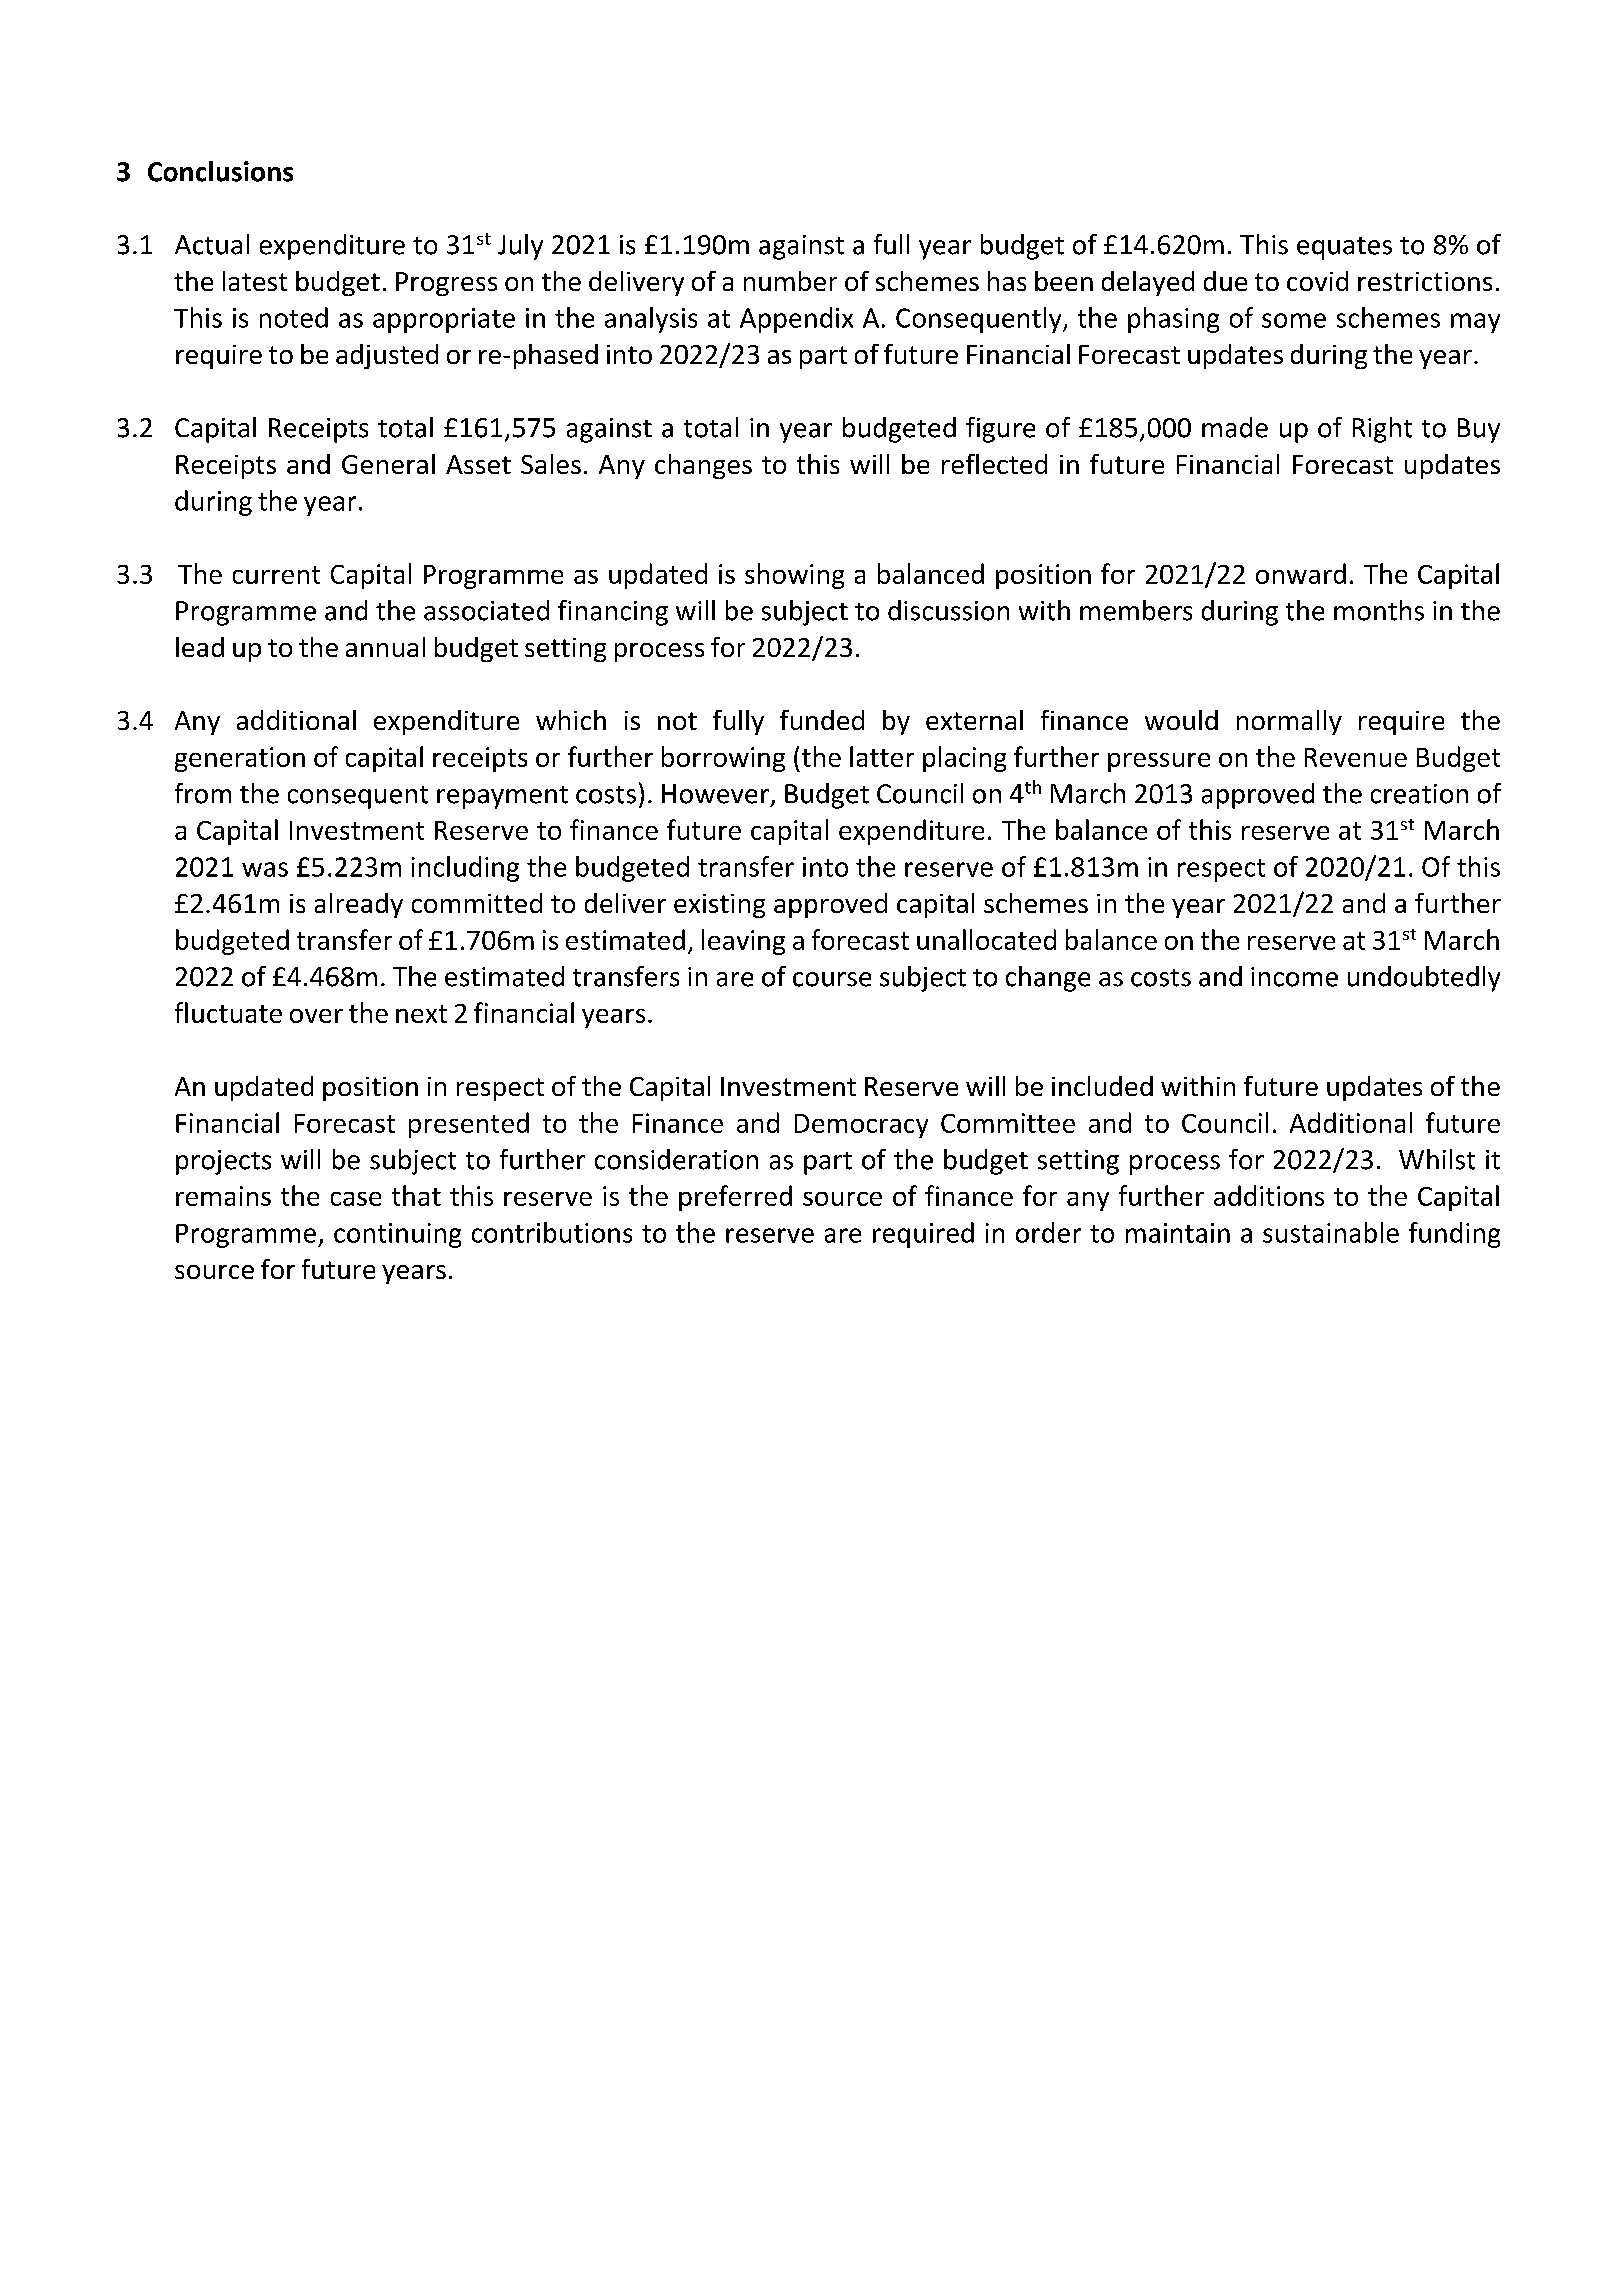  Describe the element at coordinates (790, 281) in the document. I see `number` at that location.
